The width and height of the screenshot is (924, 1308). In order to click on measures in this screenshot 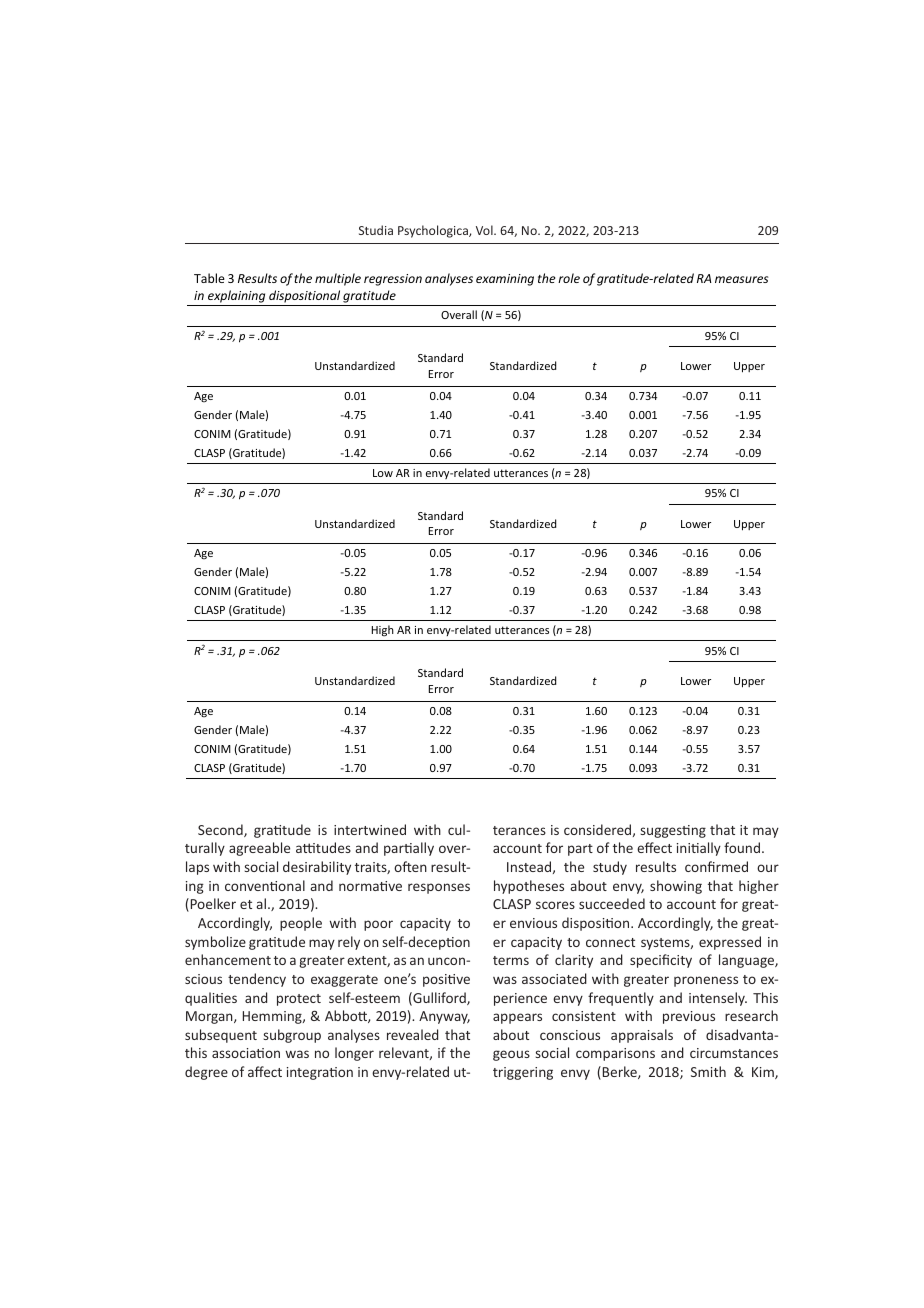, I will do `click(741, 279)`.
